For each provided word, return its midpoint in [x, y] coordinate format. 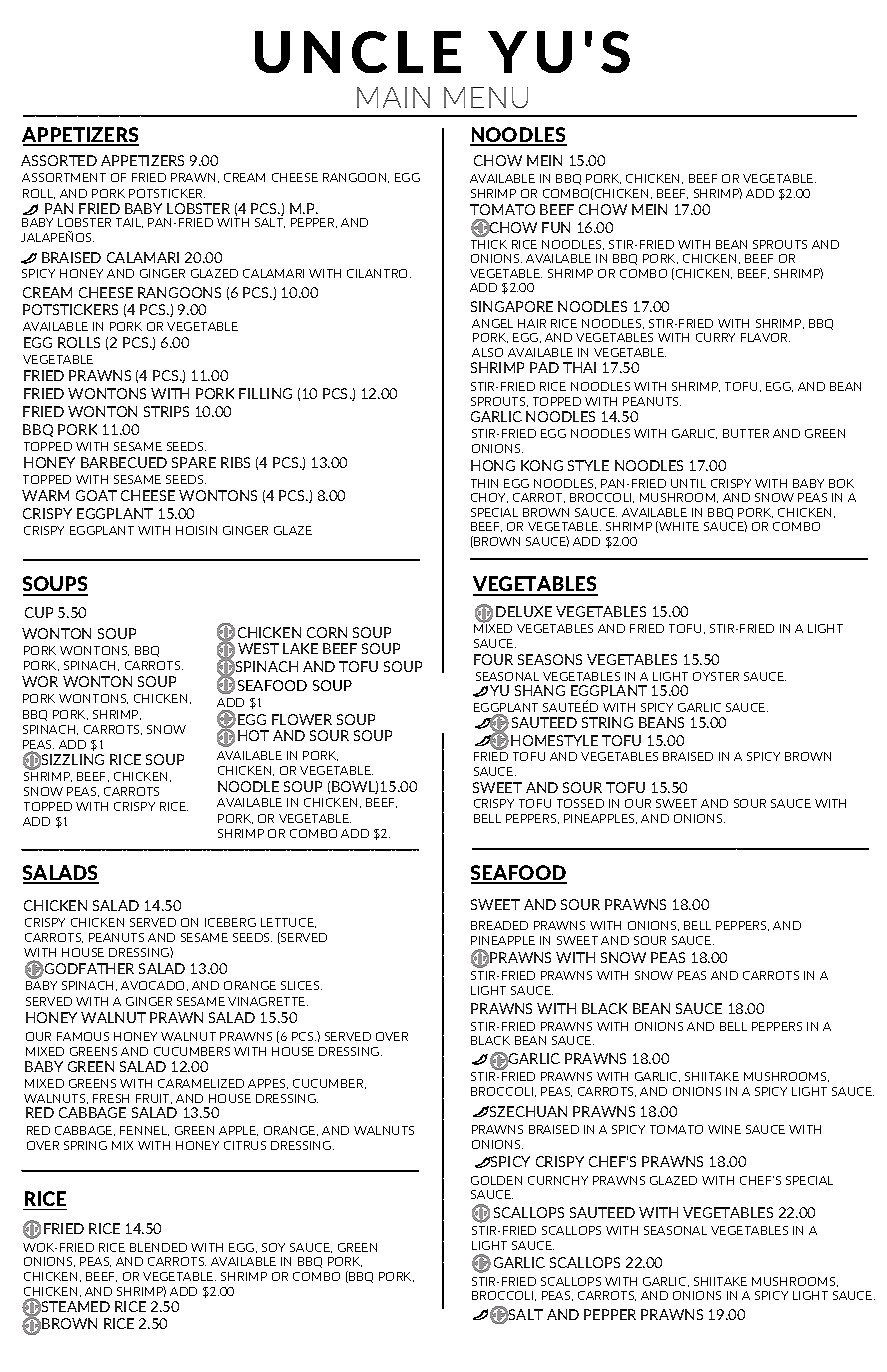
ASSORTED [59, 160]
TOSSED [580, 803]
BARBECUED [124, 462]
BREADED [499, 925]
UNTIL [688, 483]
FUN [556, 227]
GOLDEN [496, 1180]
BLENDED [158, 1247]
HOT [253, 735]
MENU [486, 97]
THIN [484, 483]
